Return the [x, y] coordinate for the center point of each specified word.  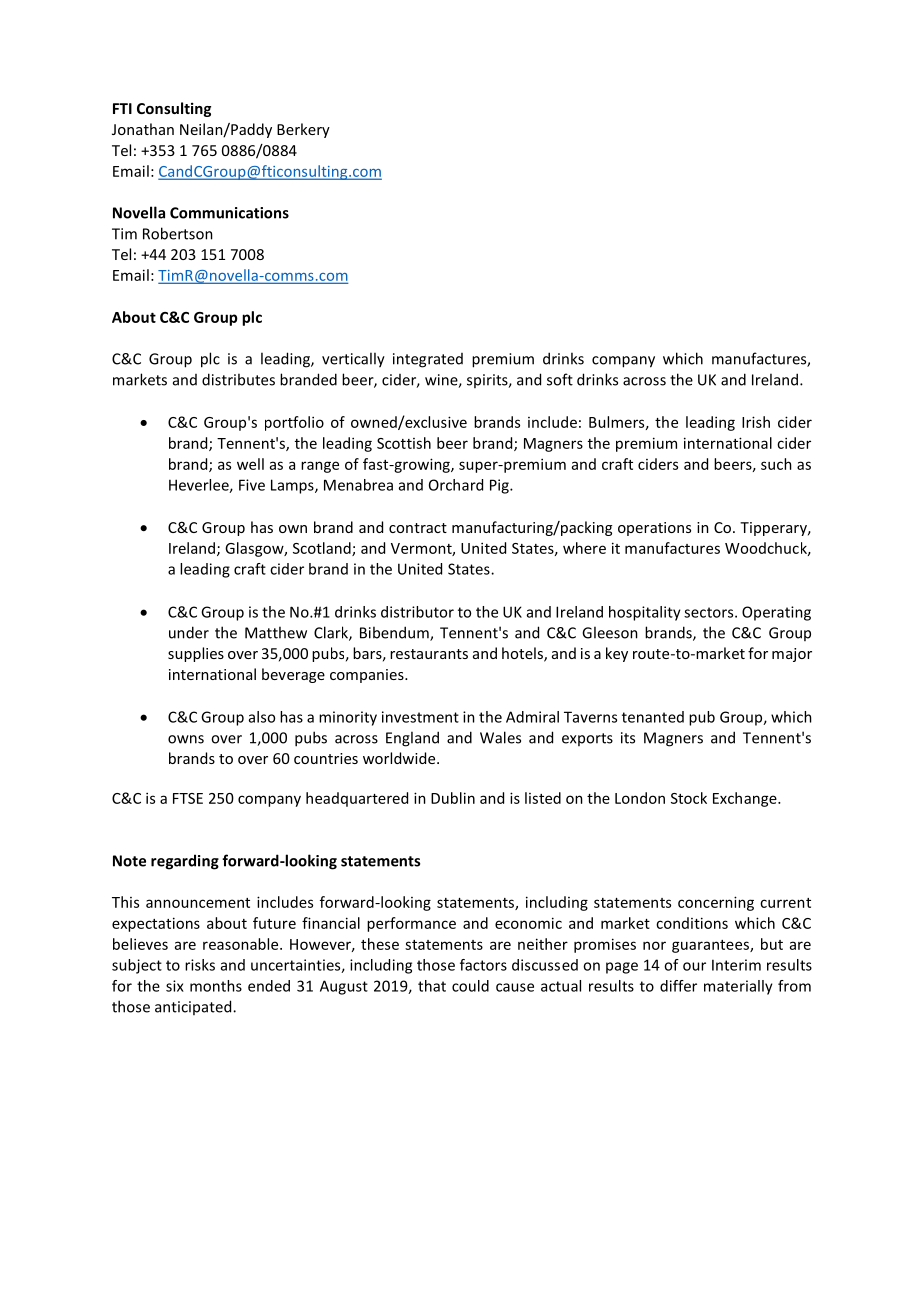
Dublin [453, 798]
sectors [710, 612]
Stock [689, 798]
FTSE [188, 798]
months [216, 986]
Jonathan [143, 129]
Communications [229, 213]
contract [418, 528]
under [189, 632]
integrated [428, 360]
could [470, 986]
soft [560, 379]
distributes [238, 379]
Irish [756, 422]
